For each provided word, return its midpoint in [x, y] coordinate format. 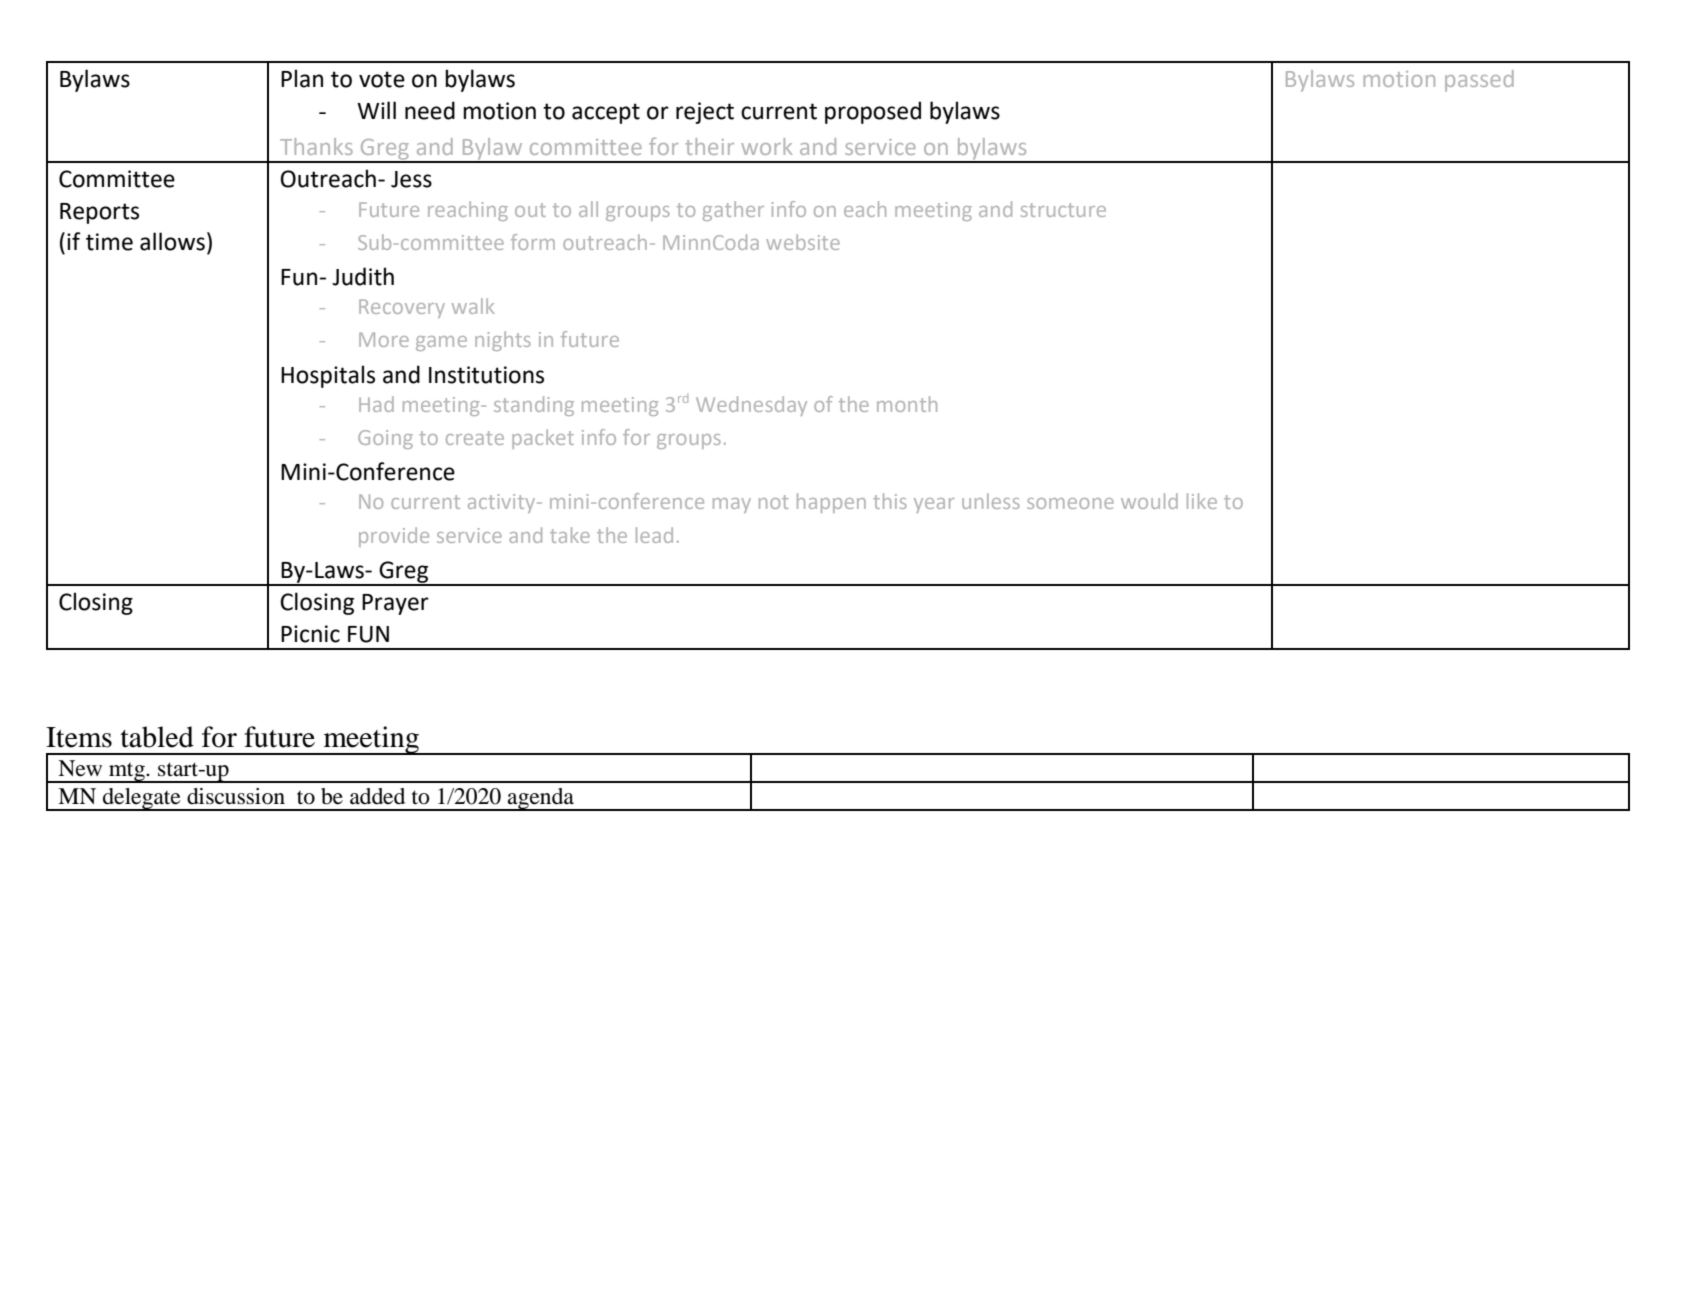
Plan [302, 78]
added [377, 796]
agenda [541, 799]
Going [385, 439]
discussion [236, 796]
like [1202, 501]
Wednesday [751, 406]
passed [1479, 81]
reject [705, 113]
